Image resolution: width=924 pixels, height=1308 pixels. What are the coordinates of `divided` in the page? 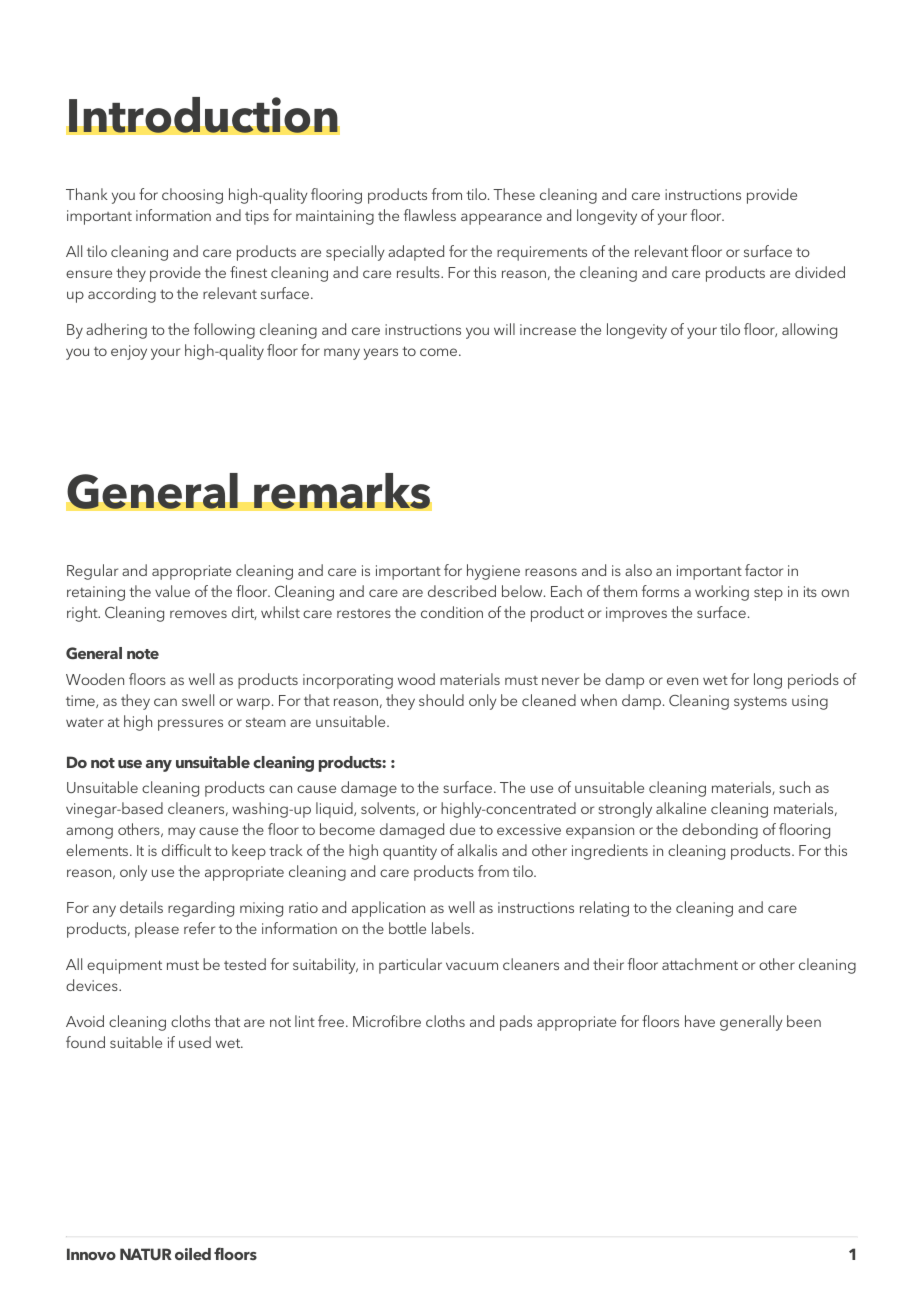 It's located at (820, 272).
